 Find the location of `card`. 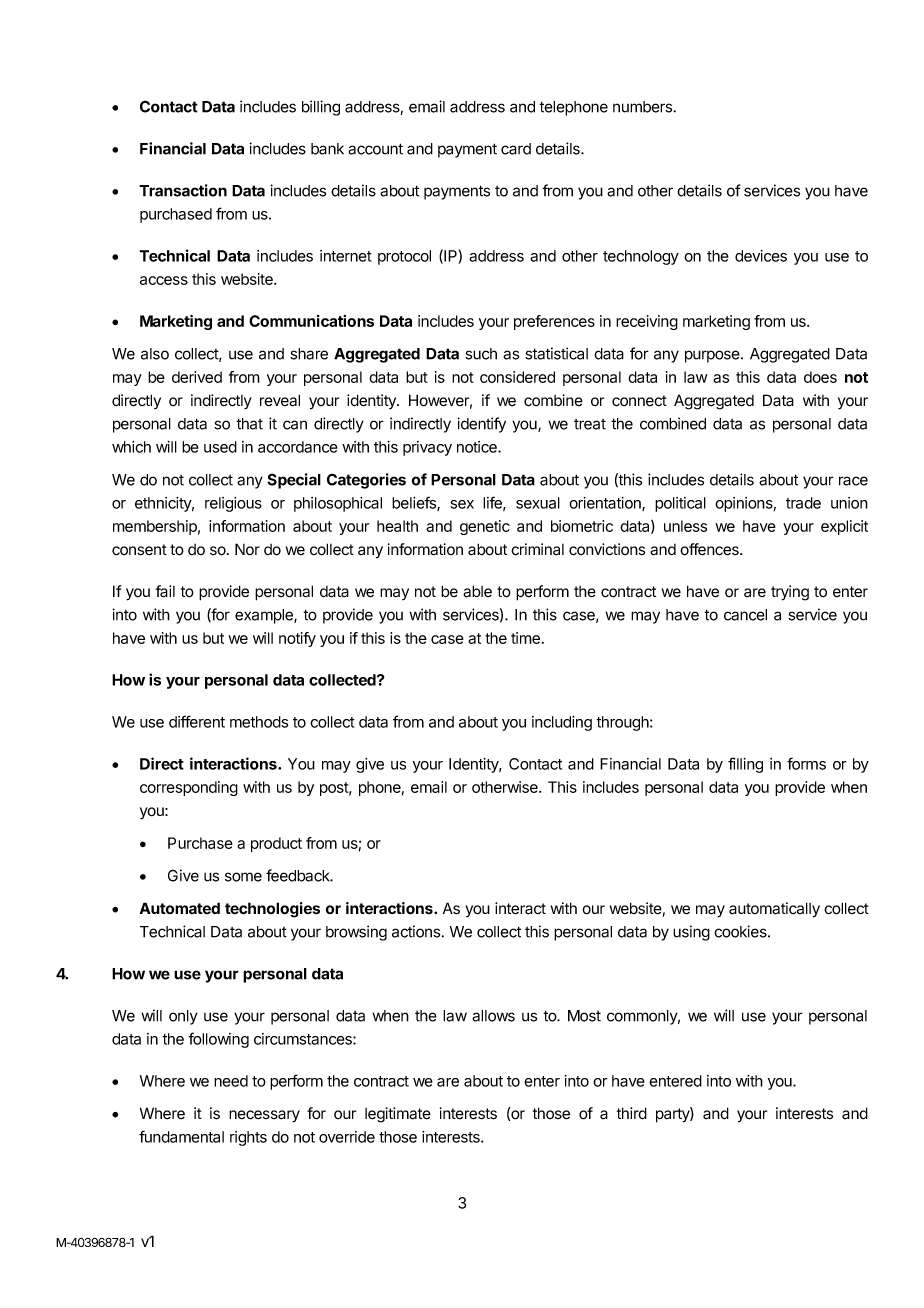

card is located at coordinates (516, 149).
